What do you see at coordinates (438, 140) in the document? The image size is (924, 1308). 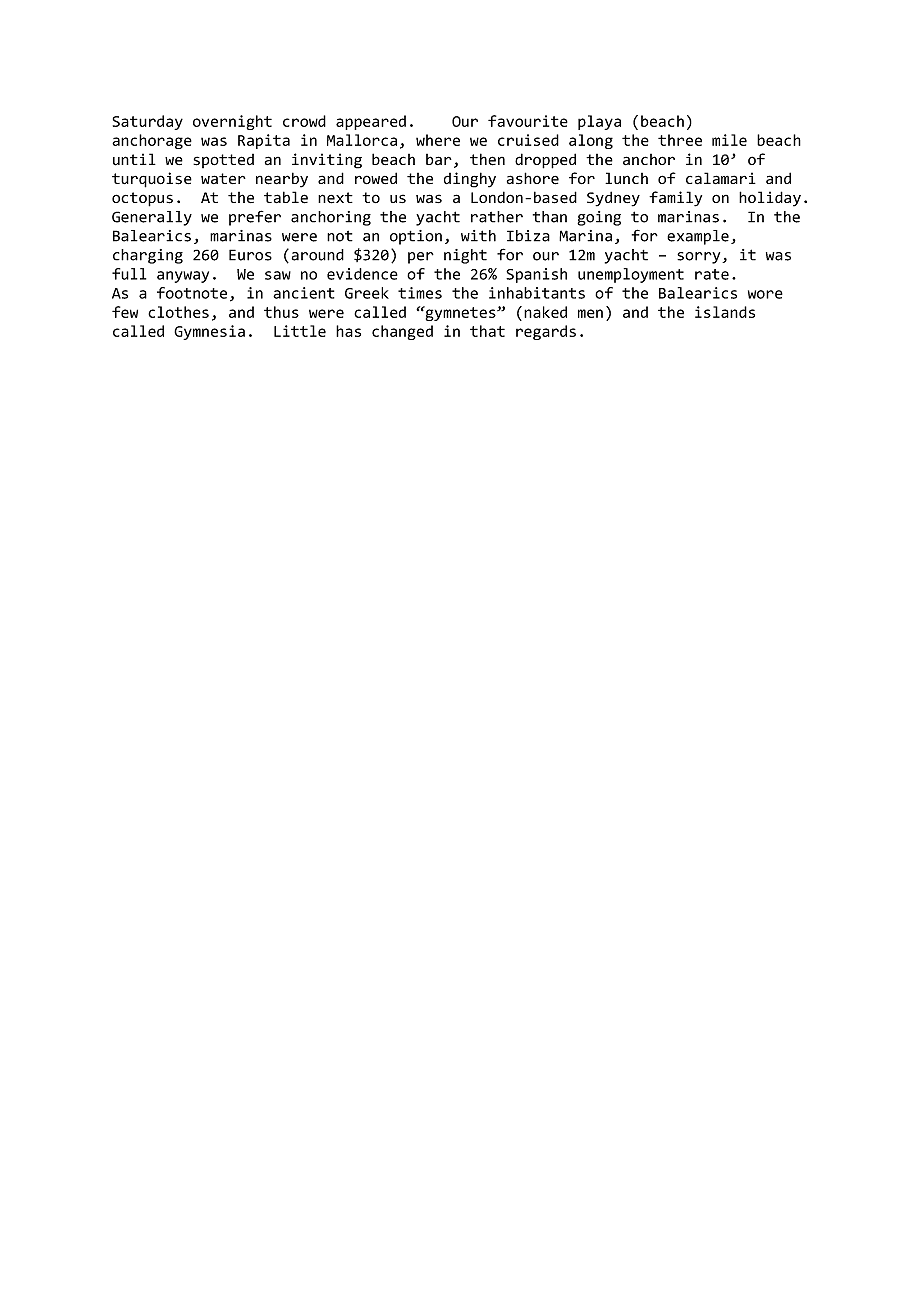 I see `where` at bounding box center [438, 140].
